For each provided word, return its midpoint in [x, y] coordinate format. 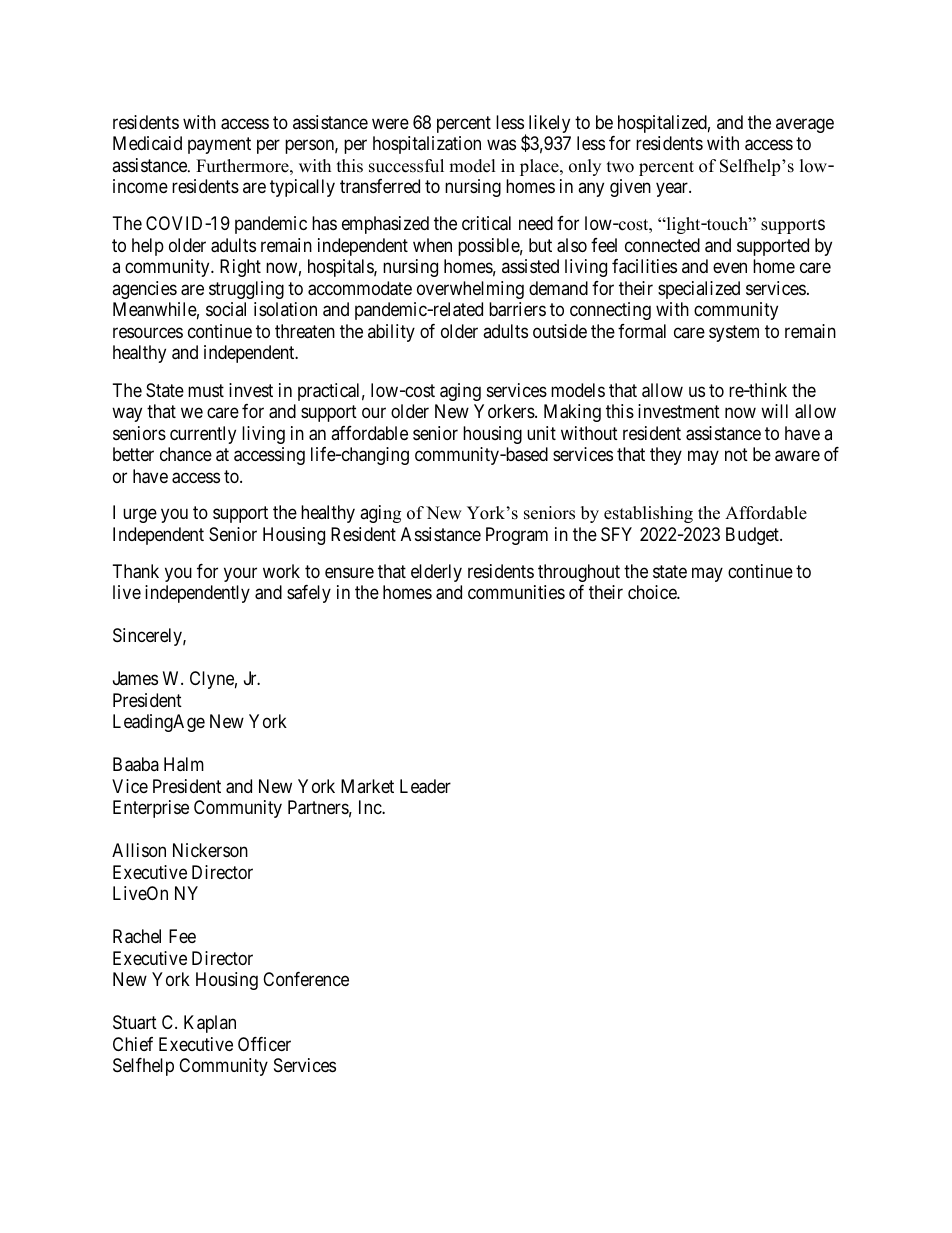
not [736, 454]
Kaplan [210, 1024]
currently [203, 435]
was [501, 145]
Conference [306, 979]
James [135, 678]
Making [572, 413]
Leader [425, 786]
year [673, 190]
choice [653, 592]
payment [219, 146]
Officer [264, 1044]
